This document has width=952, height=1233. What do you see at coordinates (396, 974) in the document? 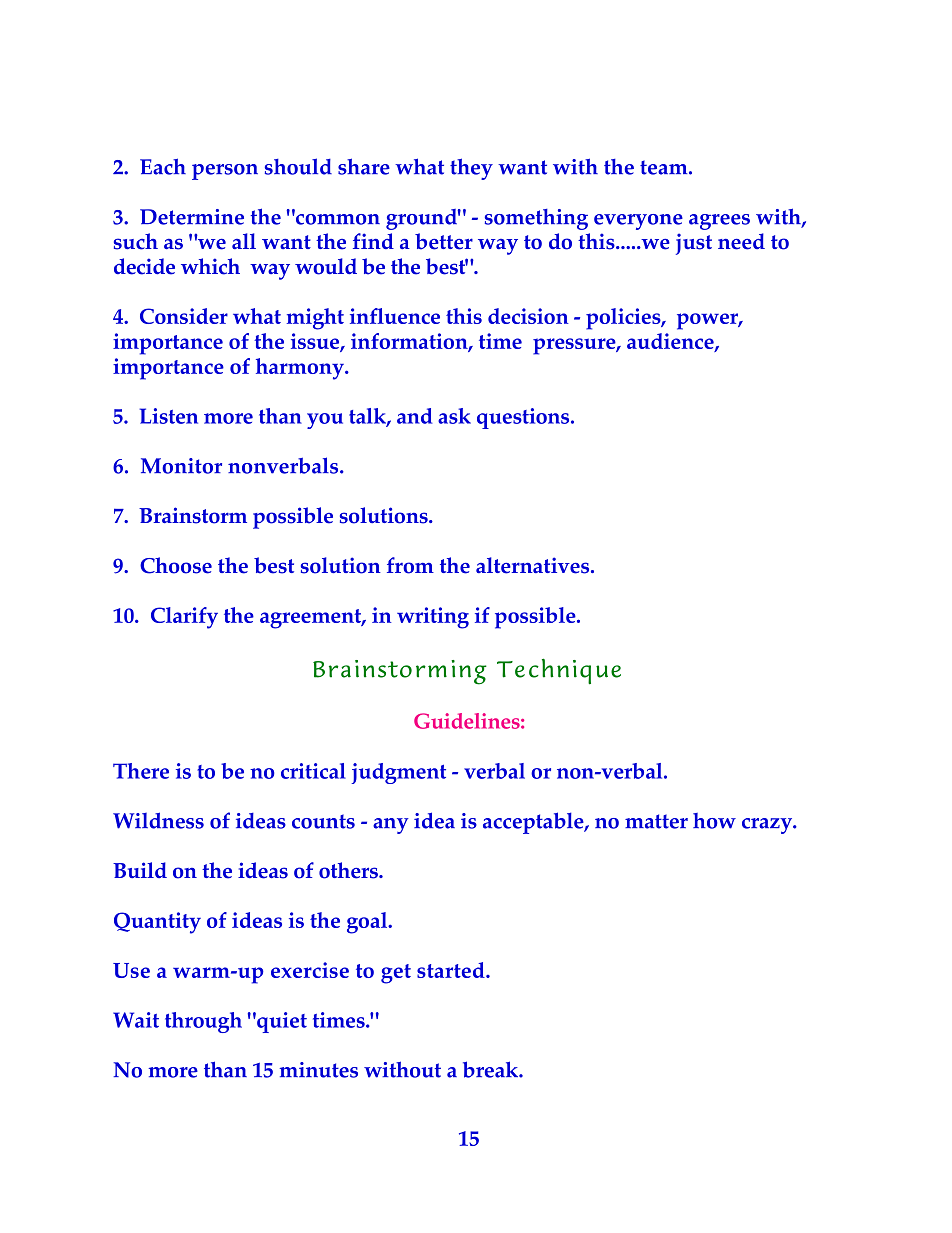
I see `get` at bounding box center [396, 974].
